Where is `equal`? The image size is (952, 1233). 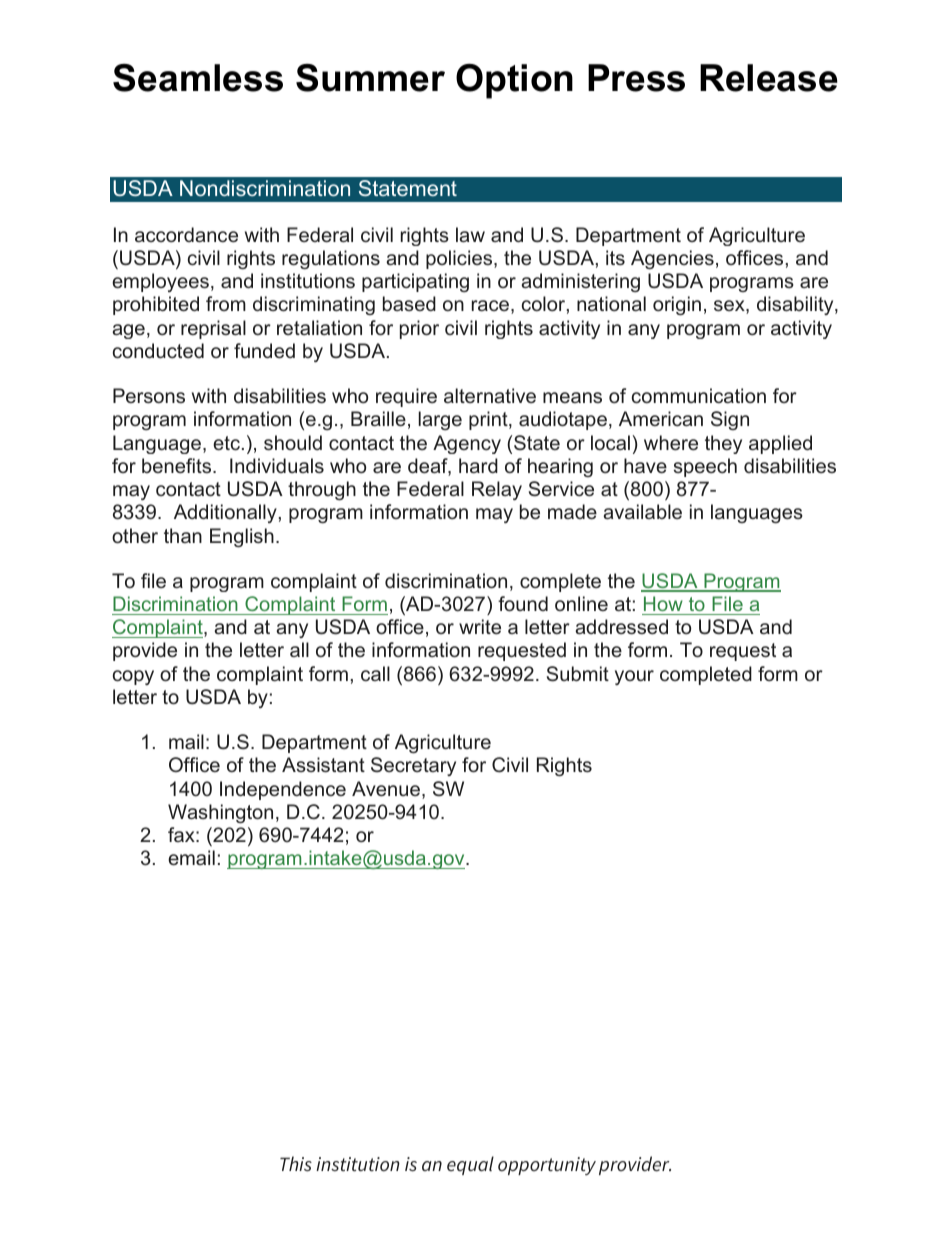
equal is located at coordinates (470, 1165).
